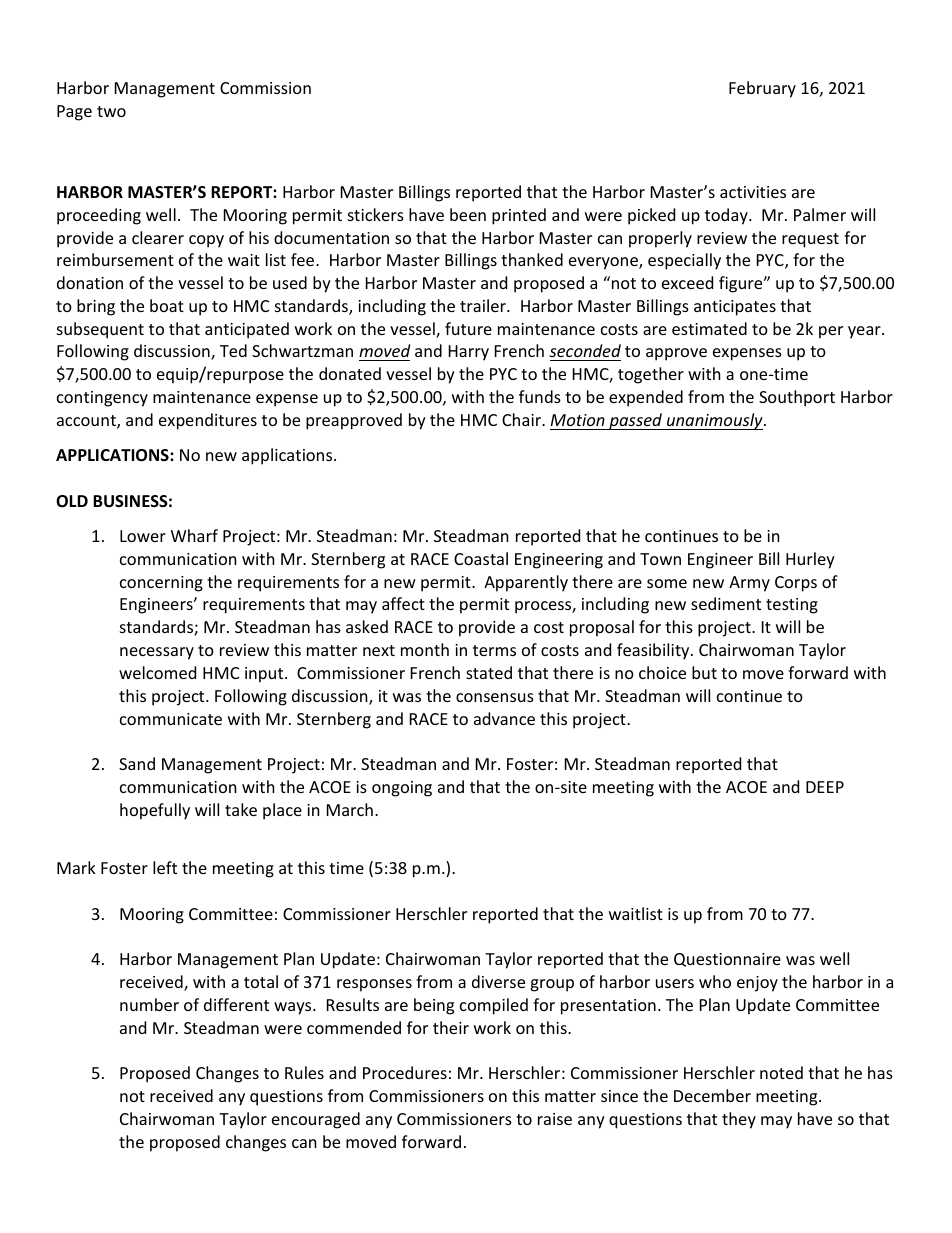 This page has height=1233, width=952. What do you see at coordinates (792, 606) in the page?
I see `testing` at bounding box center [792, 606].
